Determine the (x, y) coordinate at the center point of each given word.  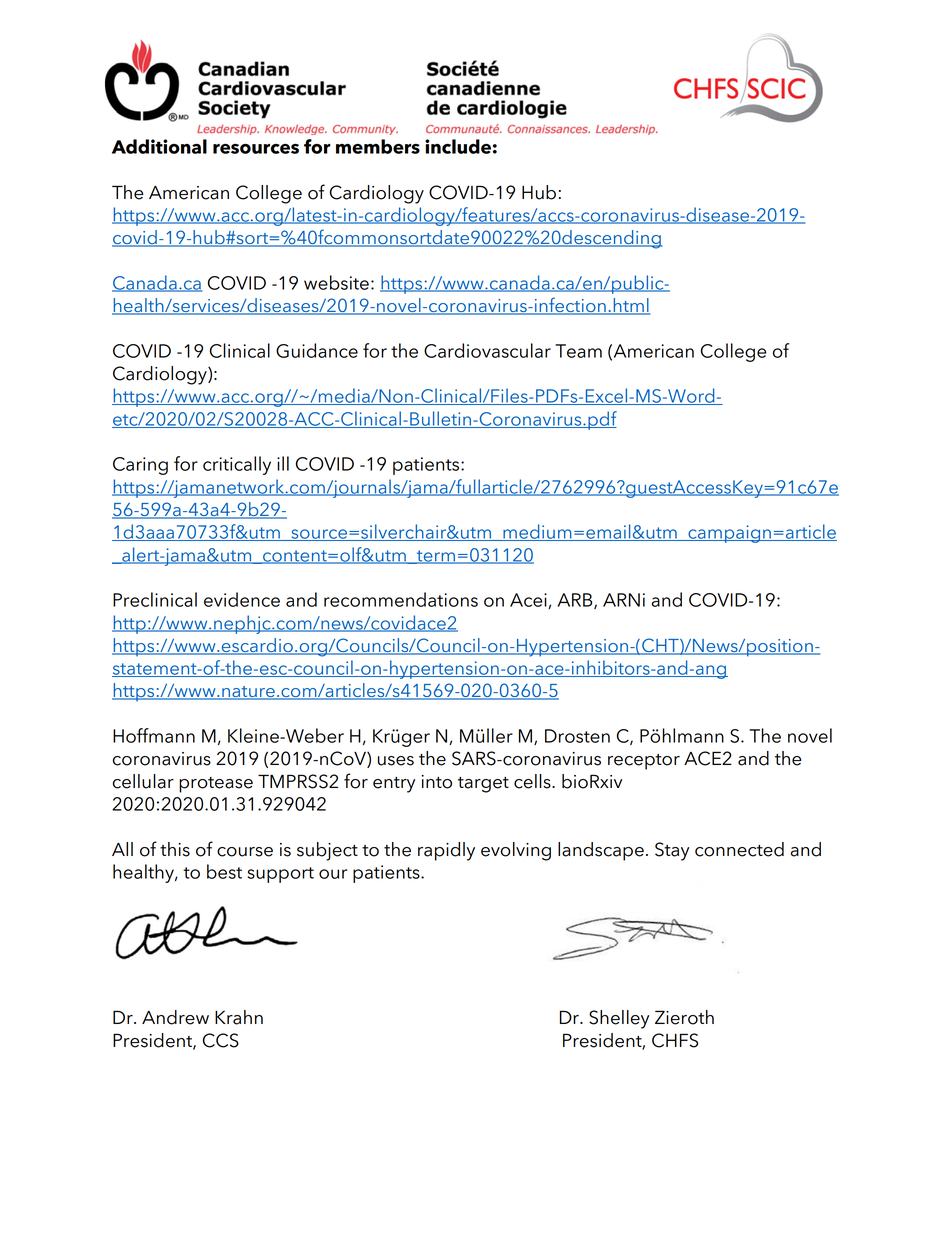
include (458, 146)
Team (578, 351)
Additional (159, 146)
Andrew (175, 1017)
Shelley (619, 1019)
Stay (672, 851)
